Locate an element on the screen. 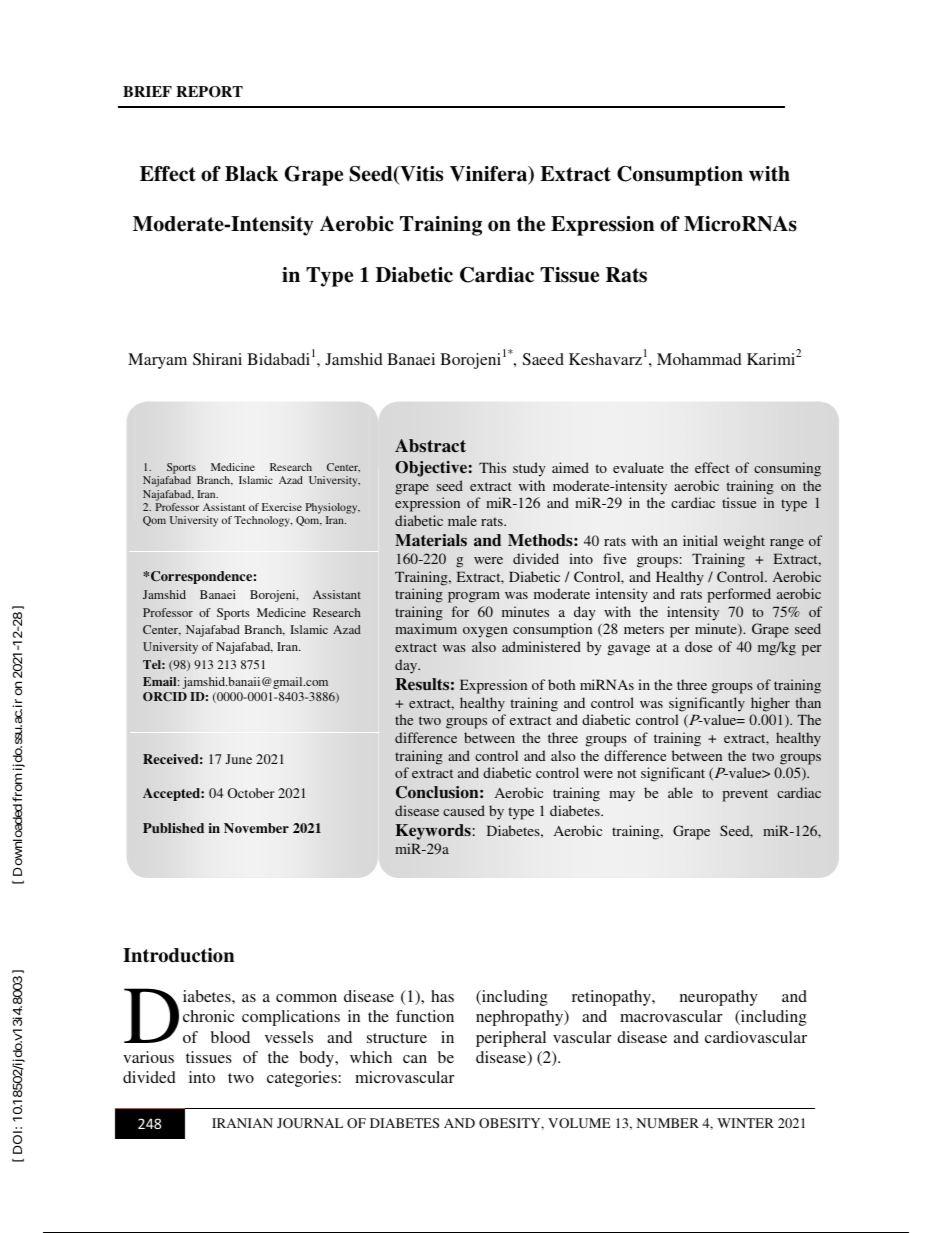  Mohammad is located at coordinates (699, 359).
